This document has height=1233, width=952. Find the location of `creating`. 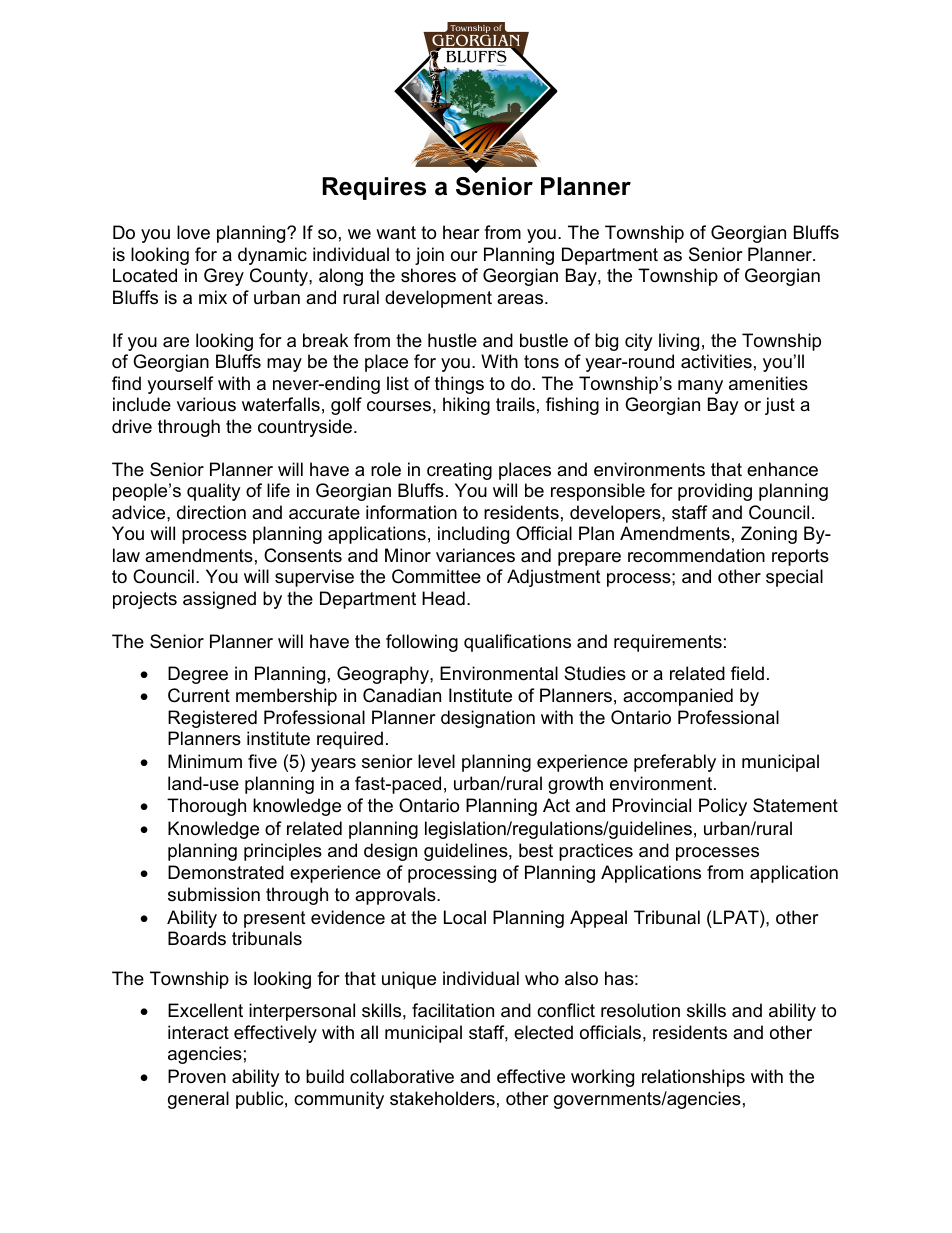

creating is located at coordinates (459, 471).
